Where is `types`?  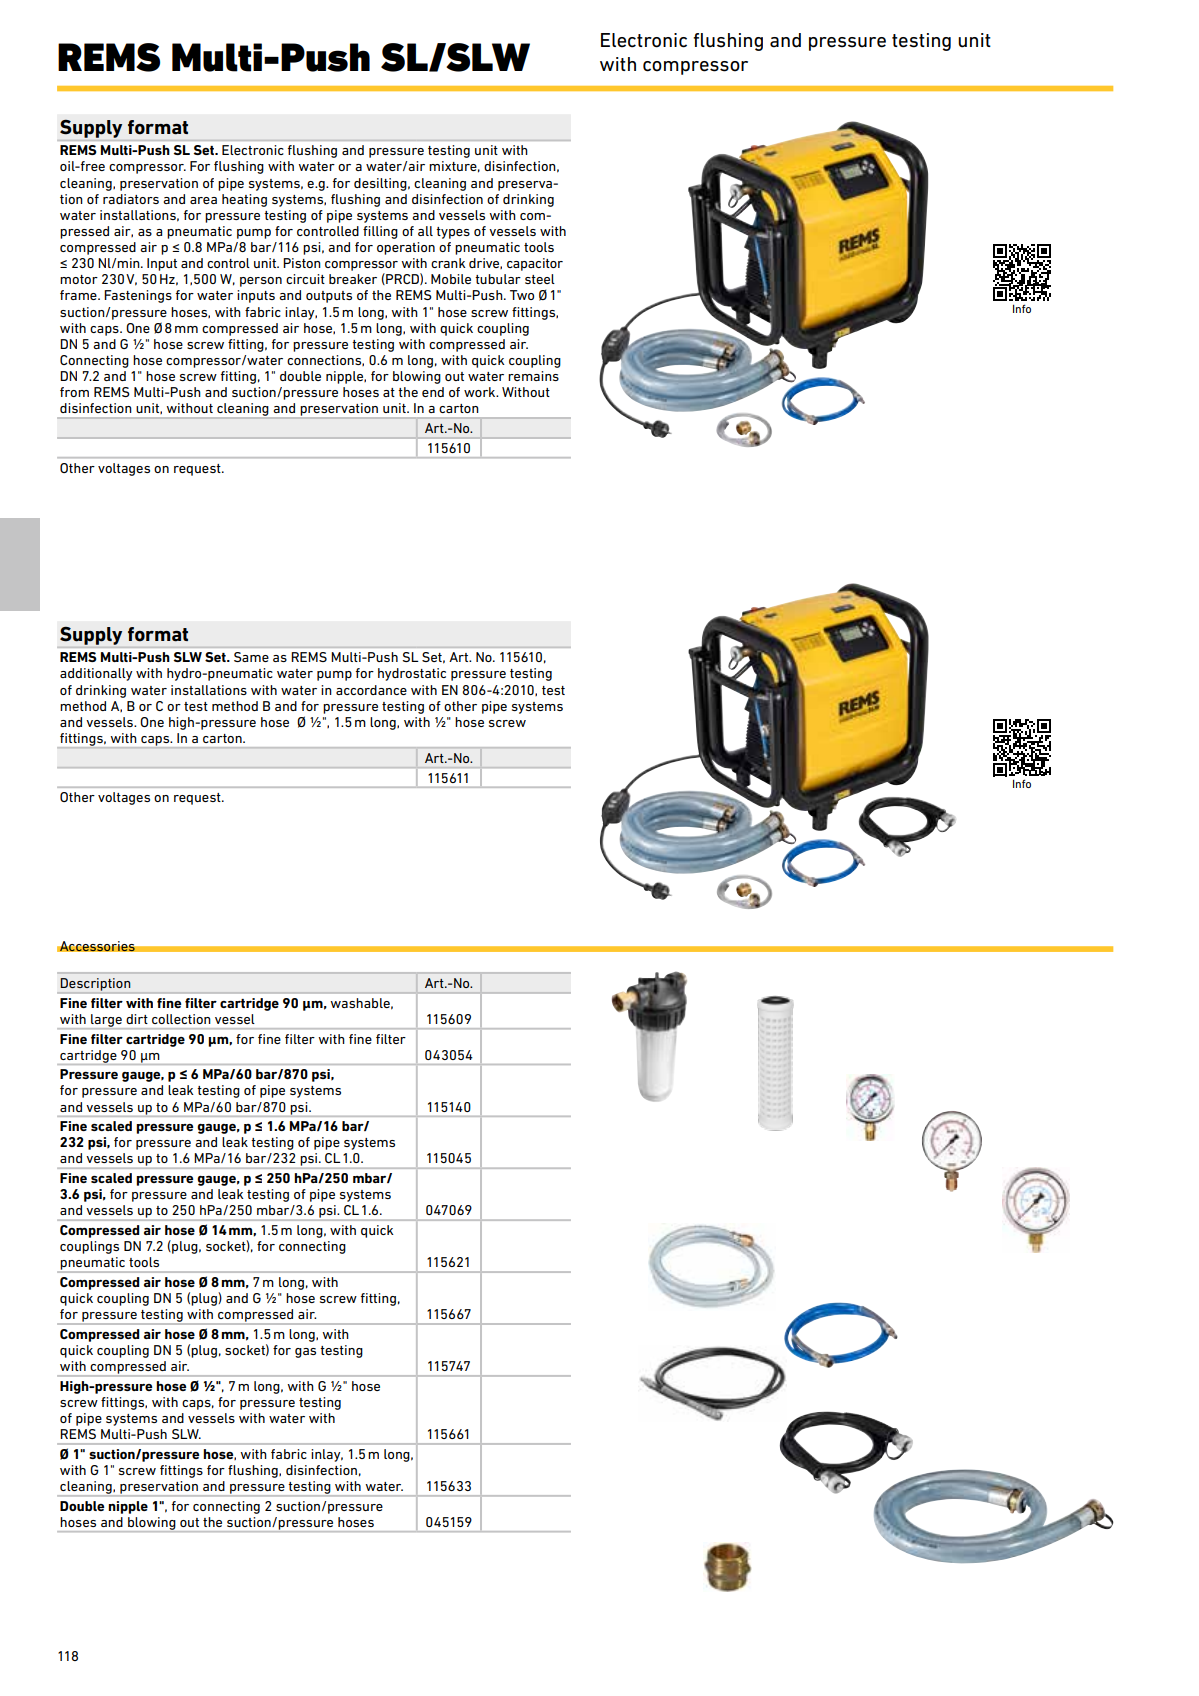 types is located at coordinates (453, 233).
